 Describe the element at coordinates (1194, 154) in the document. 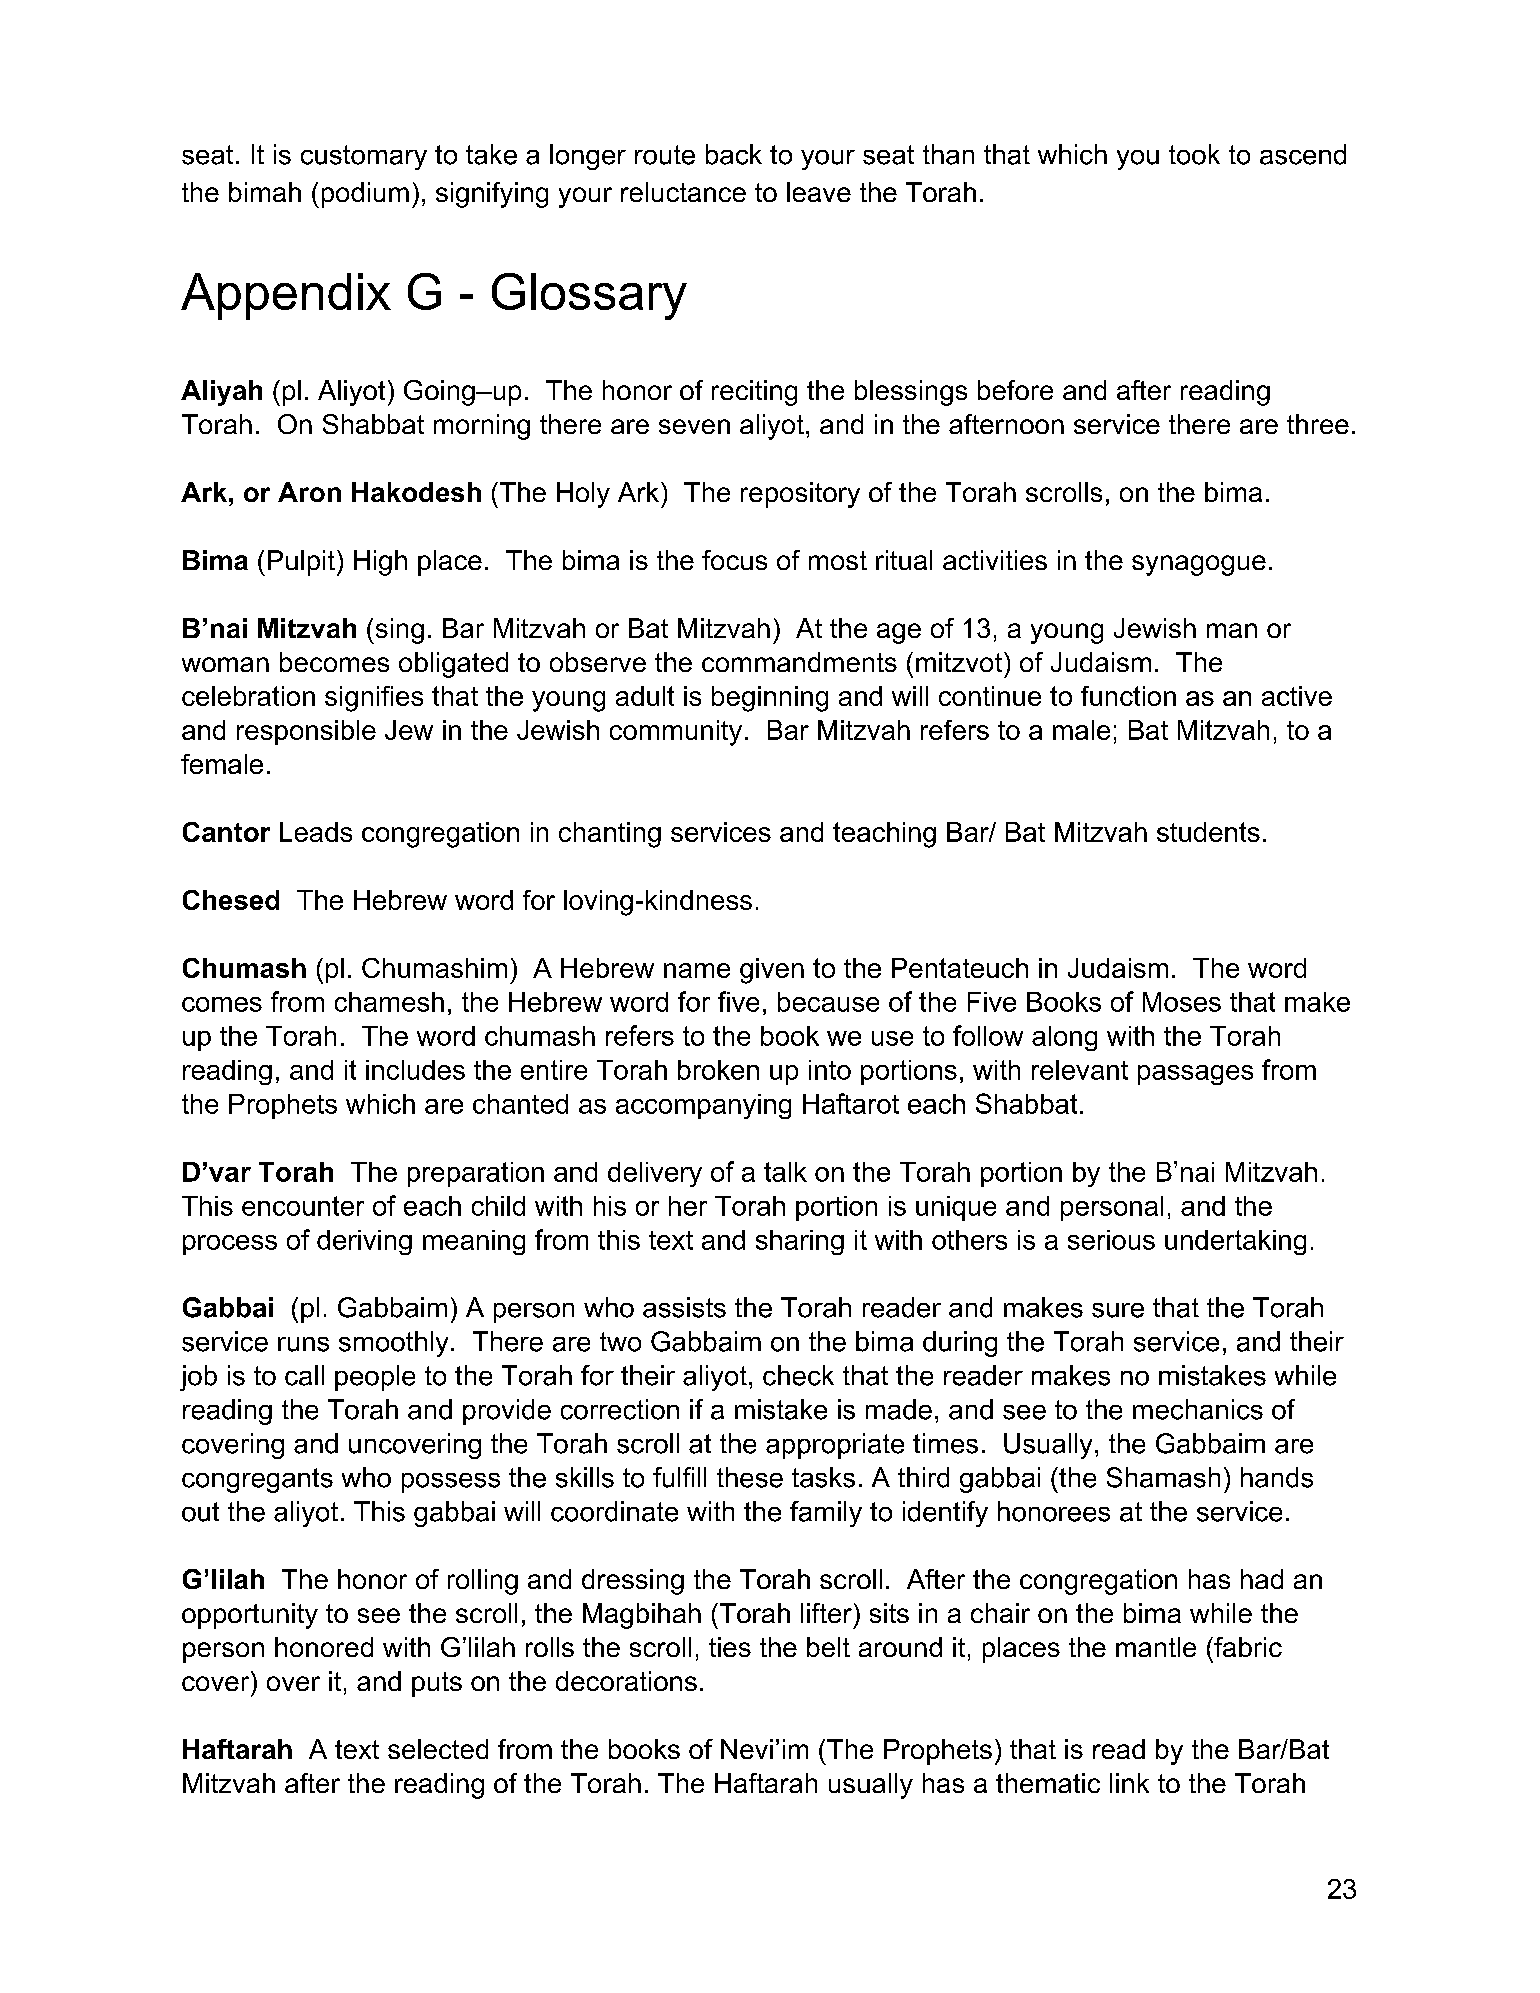

I see `took` at that location.
